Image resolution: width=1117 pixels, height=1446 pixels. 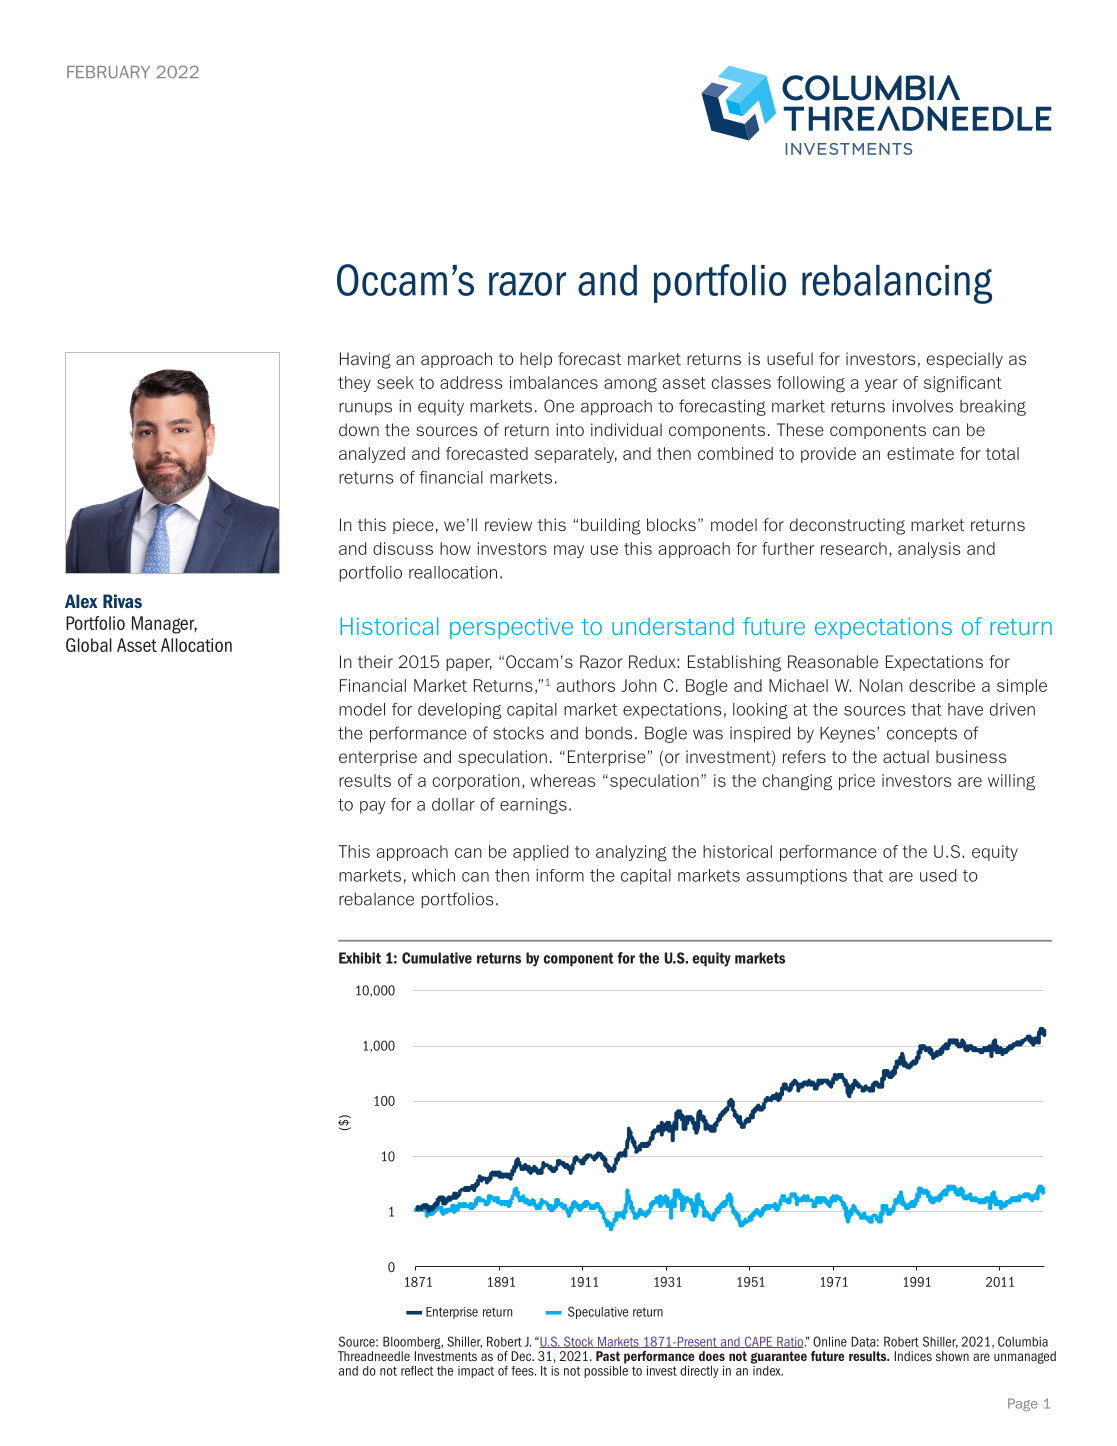 What do you see at coordinates (360, 958) in the image?
I see `Exhibit` at bounding box center [360, 958].
